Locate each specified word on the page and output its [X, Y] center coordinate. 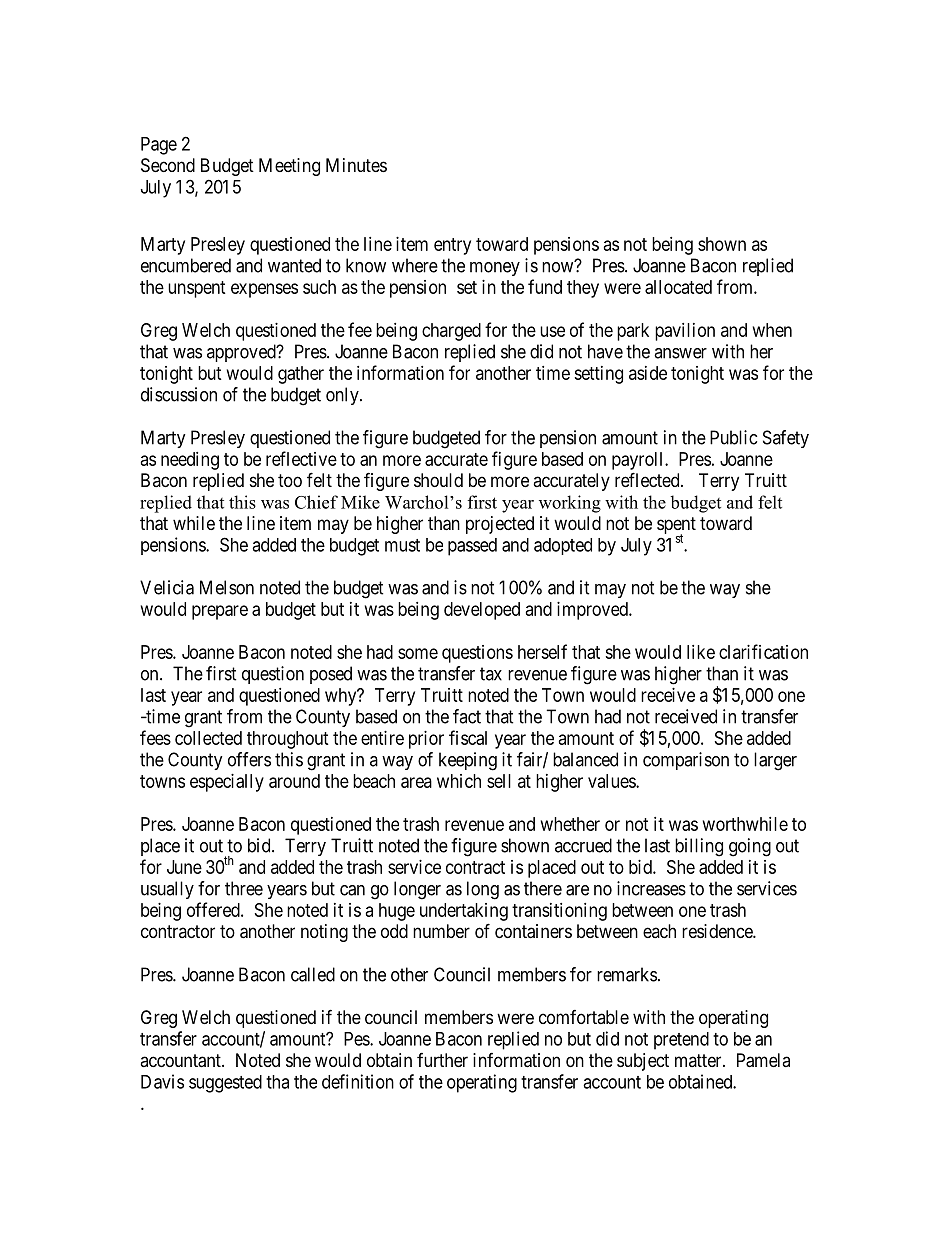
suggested [225, 1084]
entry [452, 246]
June [184, 867]
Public [733, 437]
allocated [678, 287]
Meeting [289, 167]
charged [451, 332]
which [459, 781]
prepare [220, 612]
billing [699, 847]
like [701, 652]
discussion [179, 394]
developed [482, 611]
